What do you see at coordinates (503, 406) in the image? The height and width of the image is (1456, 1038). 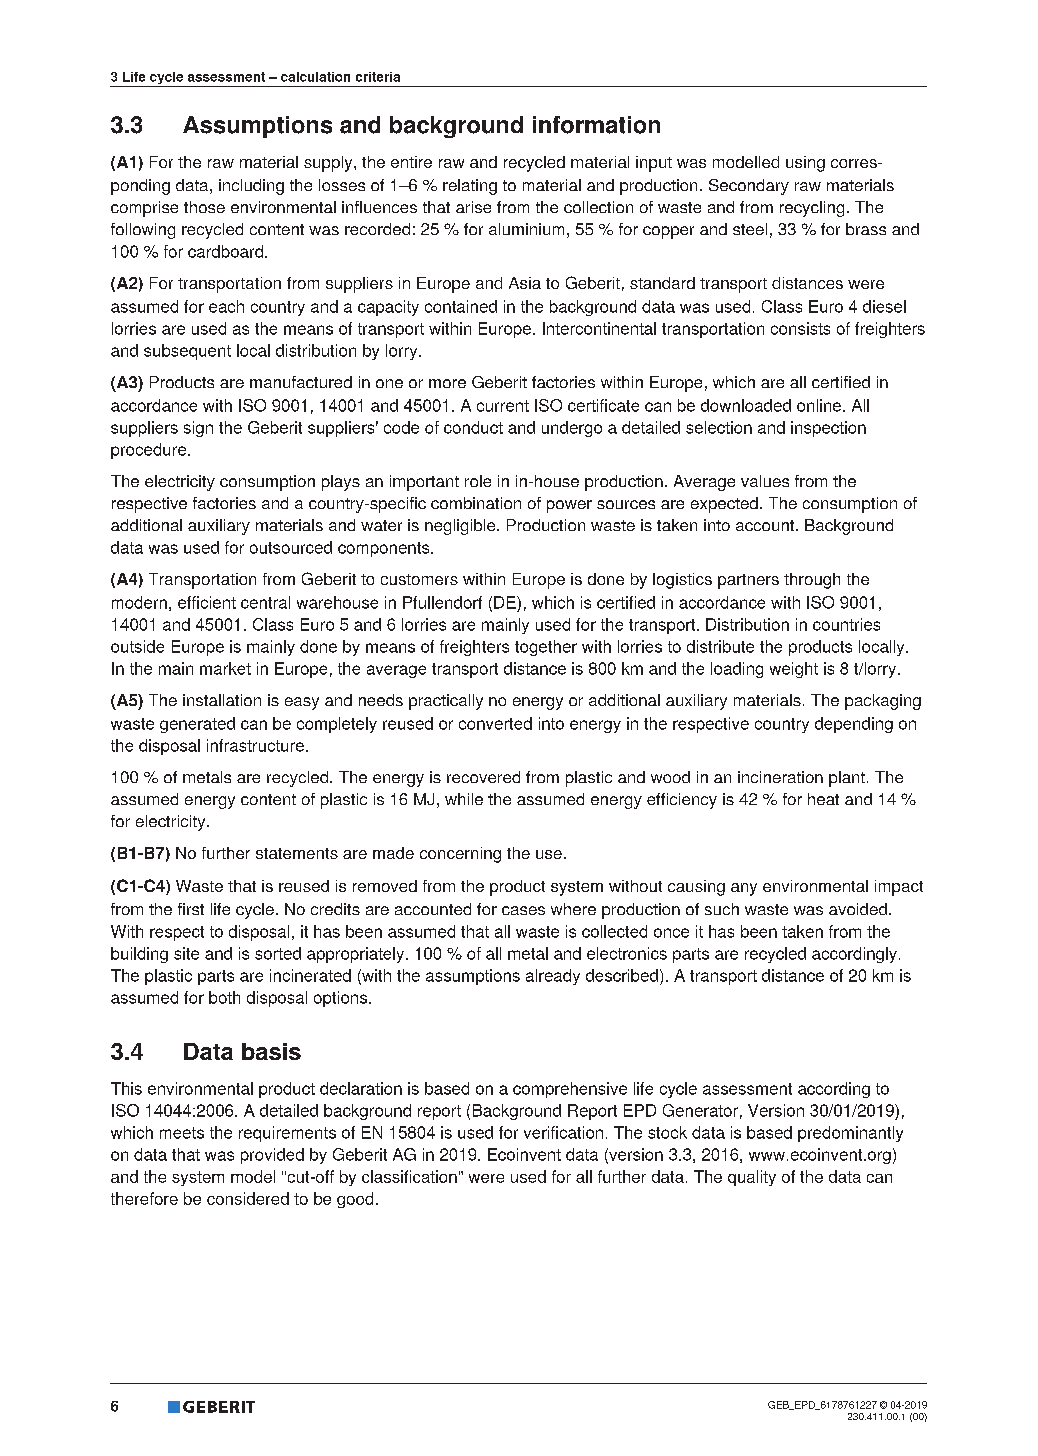 I see `current` at bounding box center [503, 406].
